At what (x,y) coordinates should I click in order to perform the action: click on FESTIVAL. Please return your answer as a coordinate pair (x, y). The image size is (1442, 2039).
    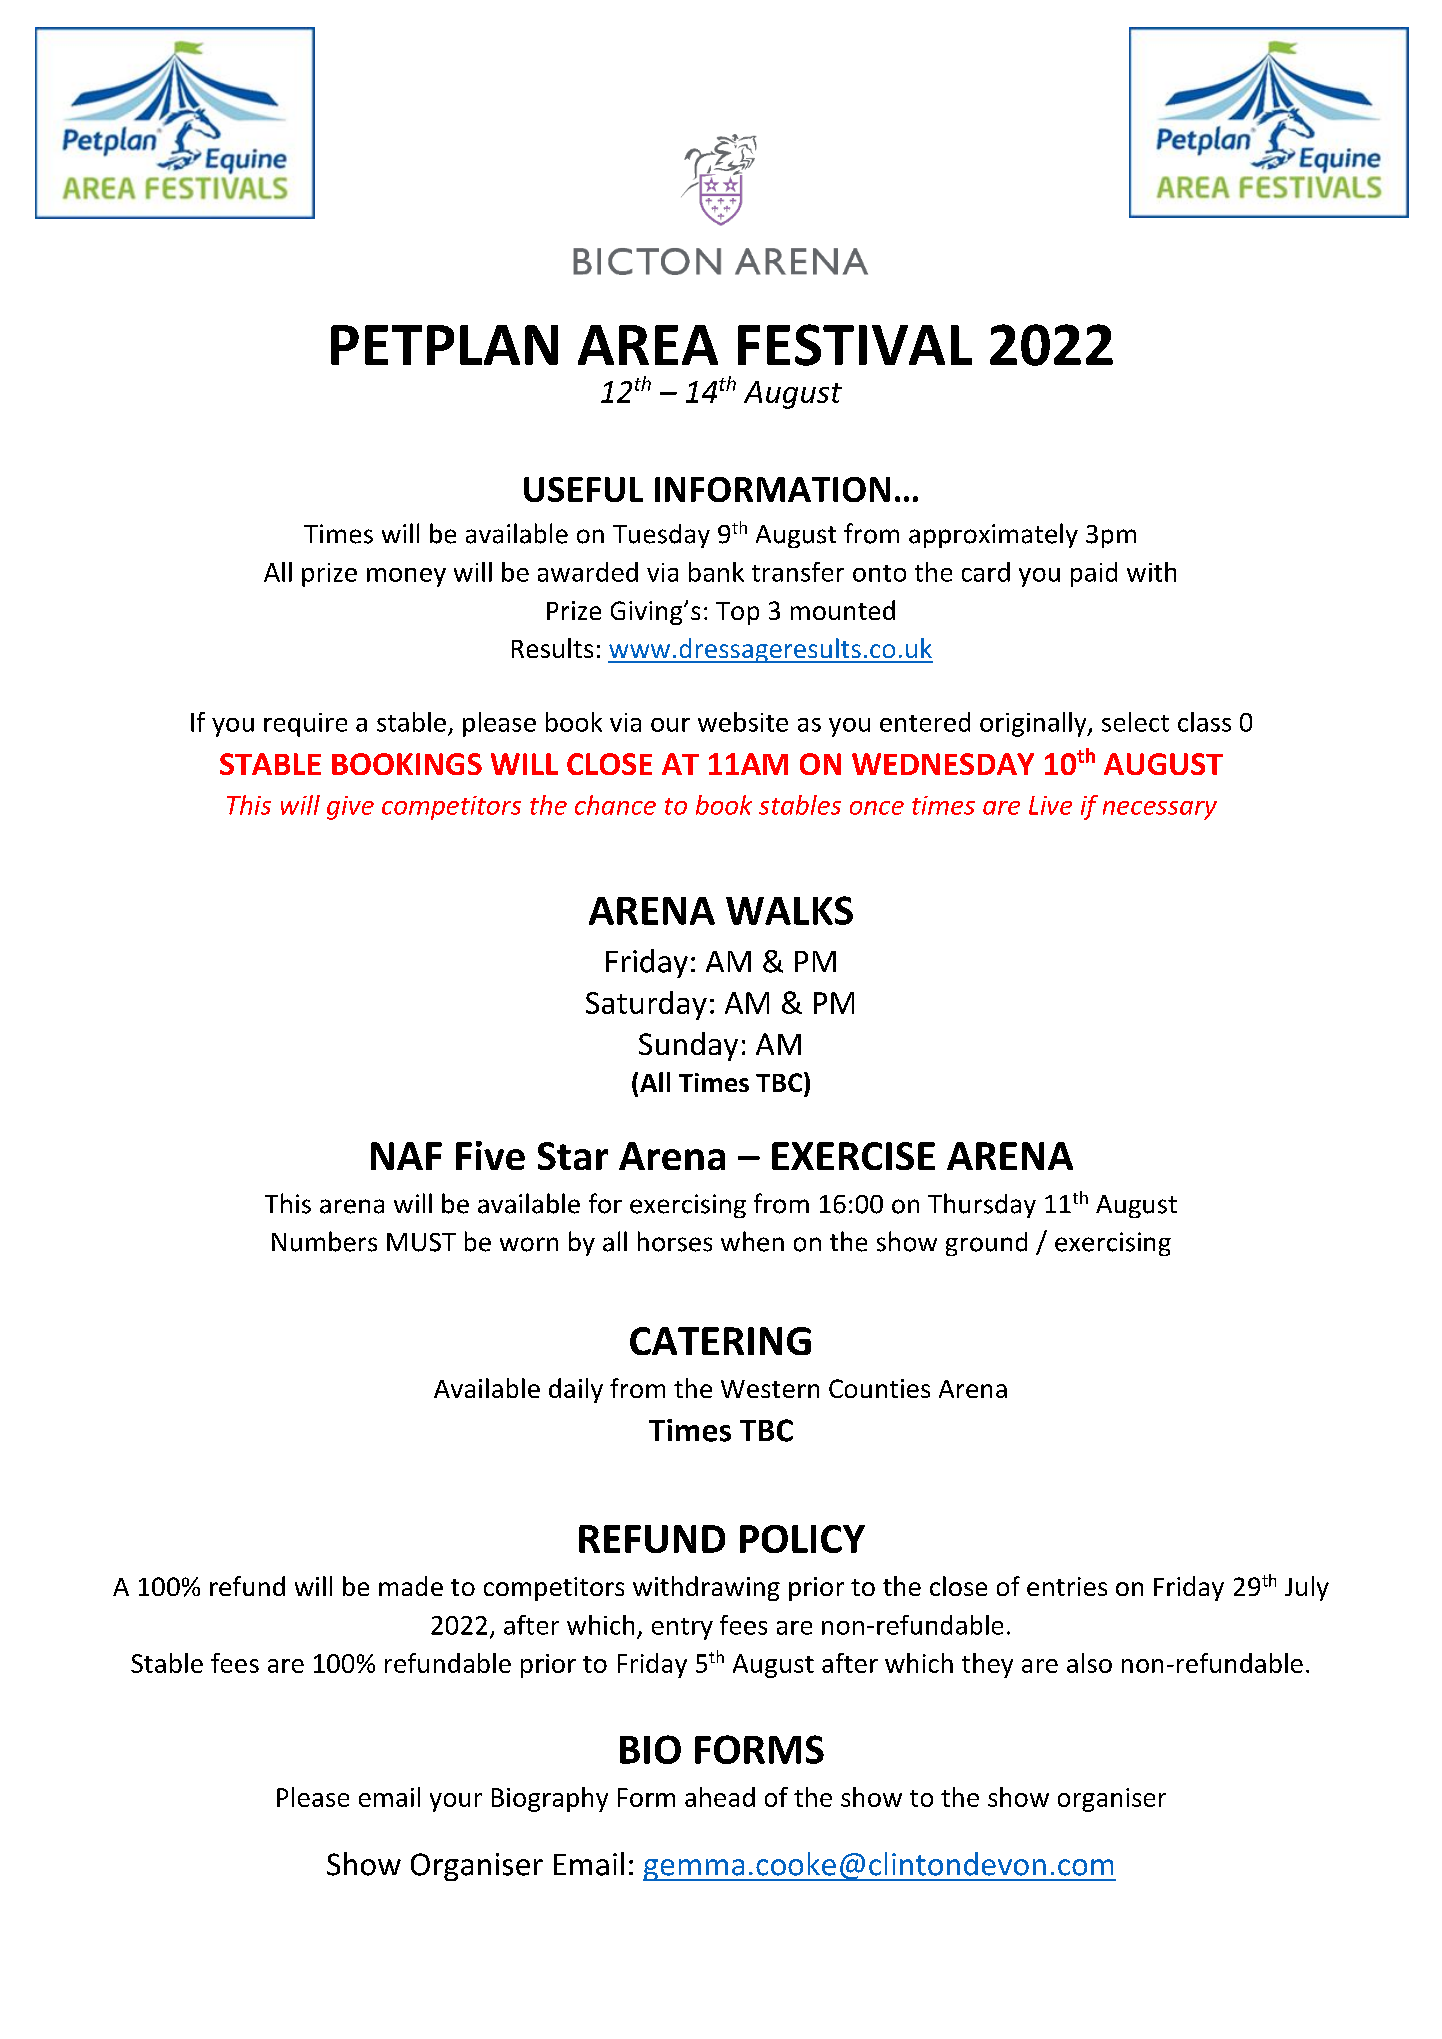
    Looking at the image, I should click on (855, 345).
